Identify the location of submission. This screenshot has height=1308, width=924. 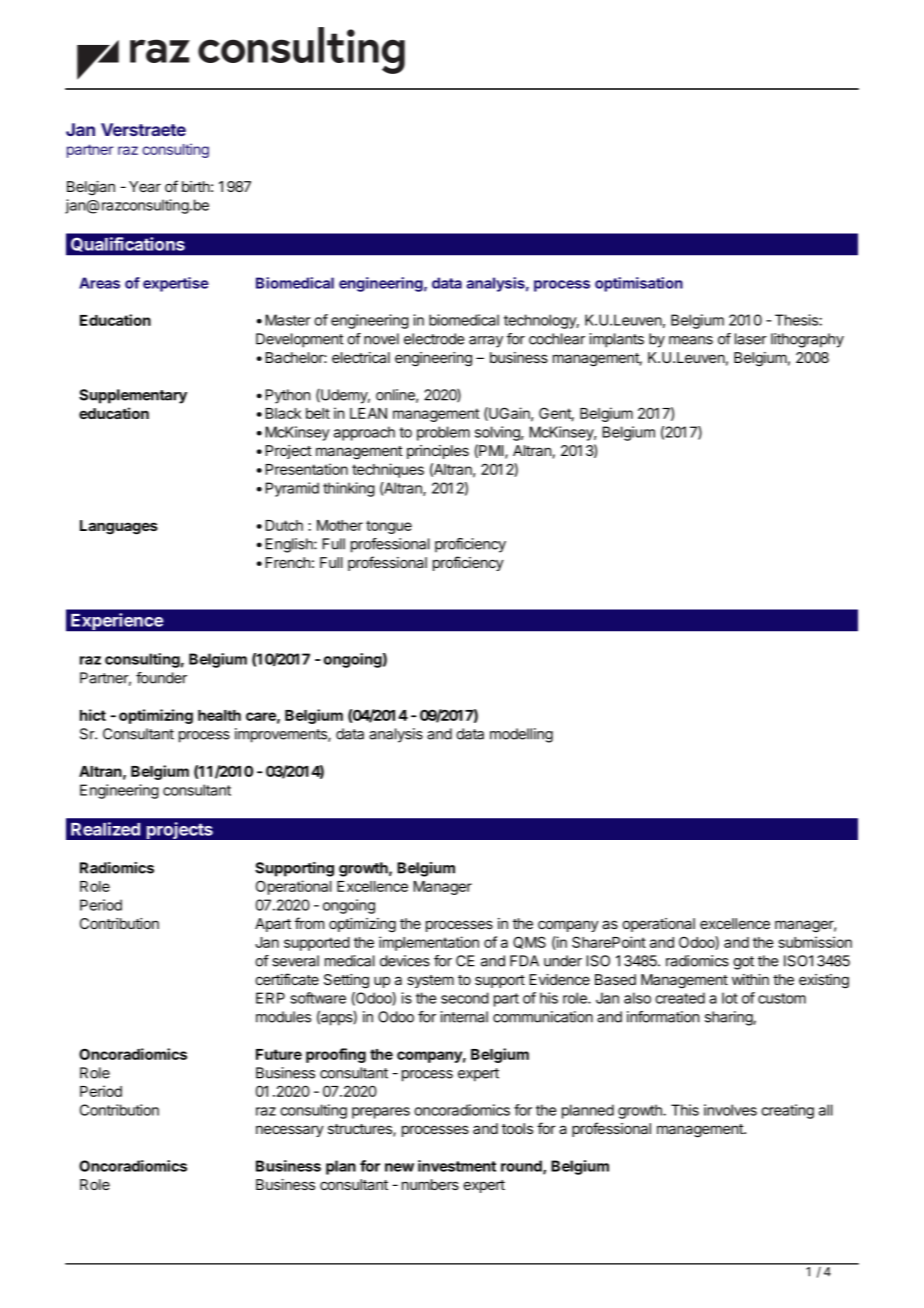
(815, 942).
